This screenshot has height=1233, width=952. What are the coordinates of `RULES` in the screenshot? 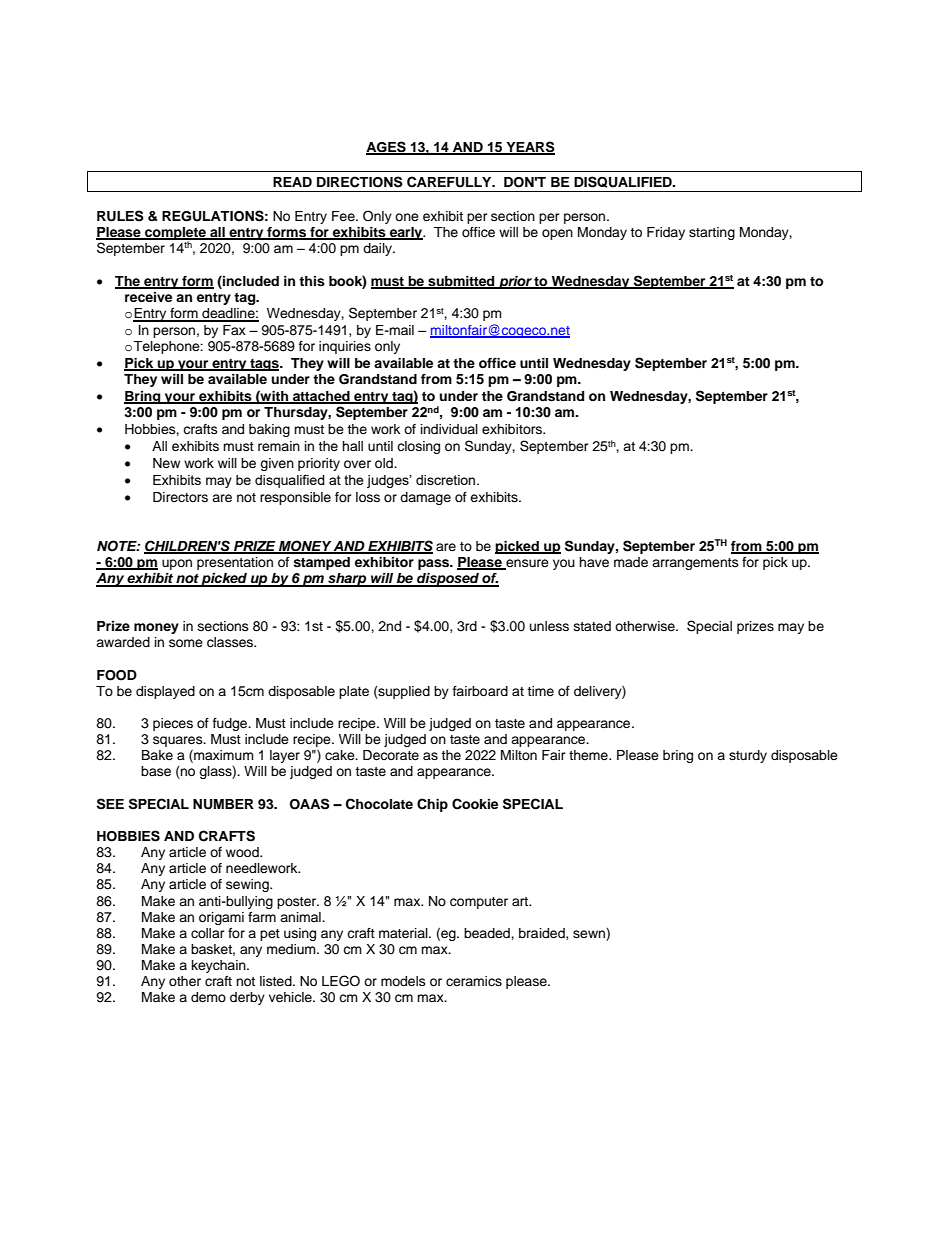 It's located at (120, 216).
